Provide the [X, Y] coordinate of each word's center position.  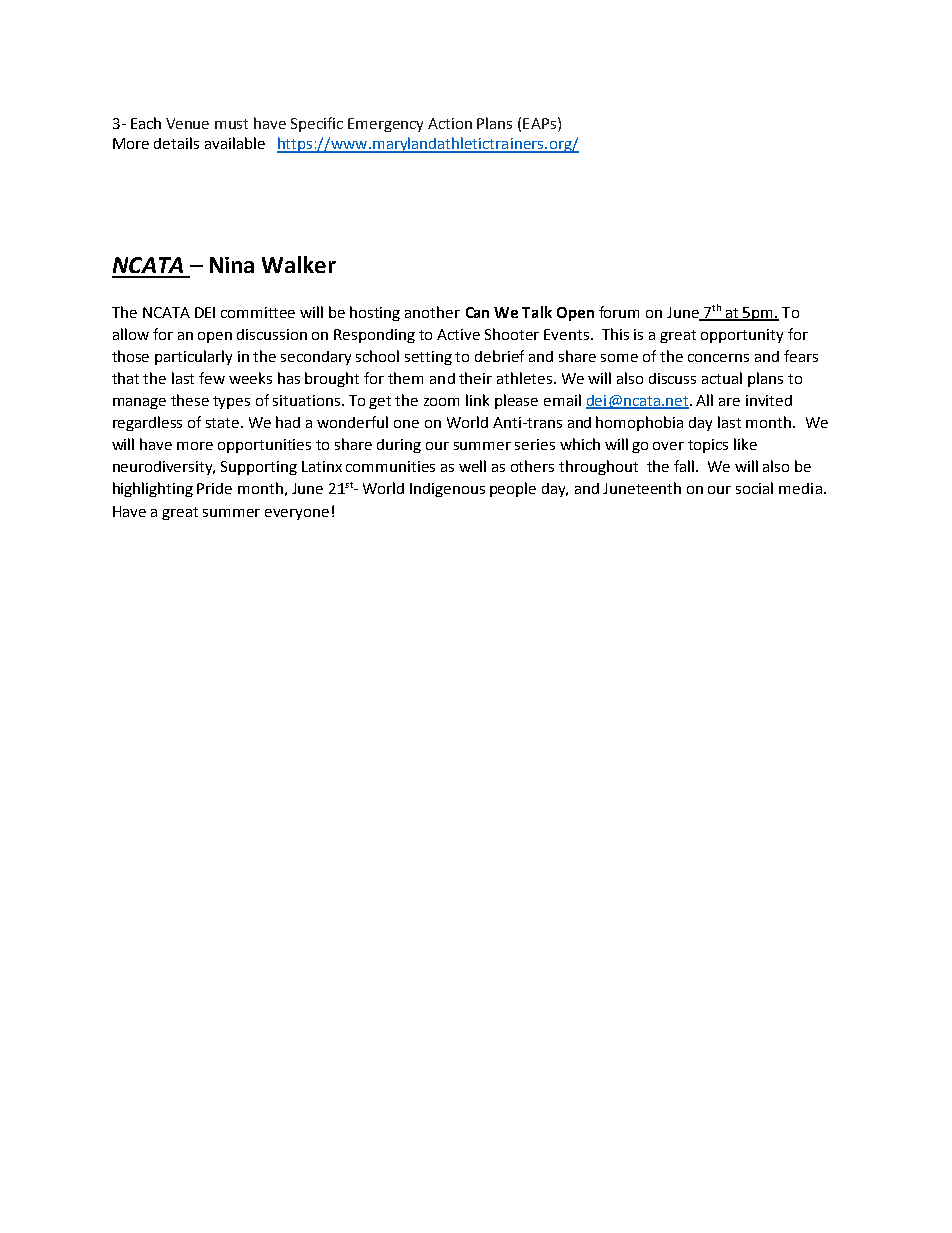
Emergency [385, 125]
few [212, 378]
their [475, 378]
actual [722, 378]
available [235, 143]
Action [450, 123]
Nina [232, 265]
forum [619, 312]
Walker [299, 264]
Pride [214, 488]
